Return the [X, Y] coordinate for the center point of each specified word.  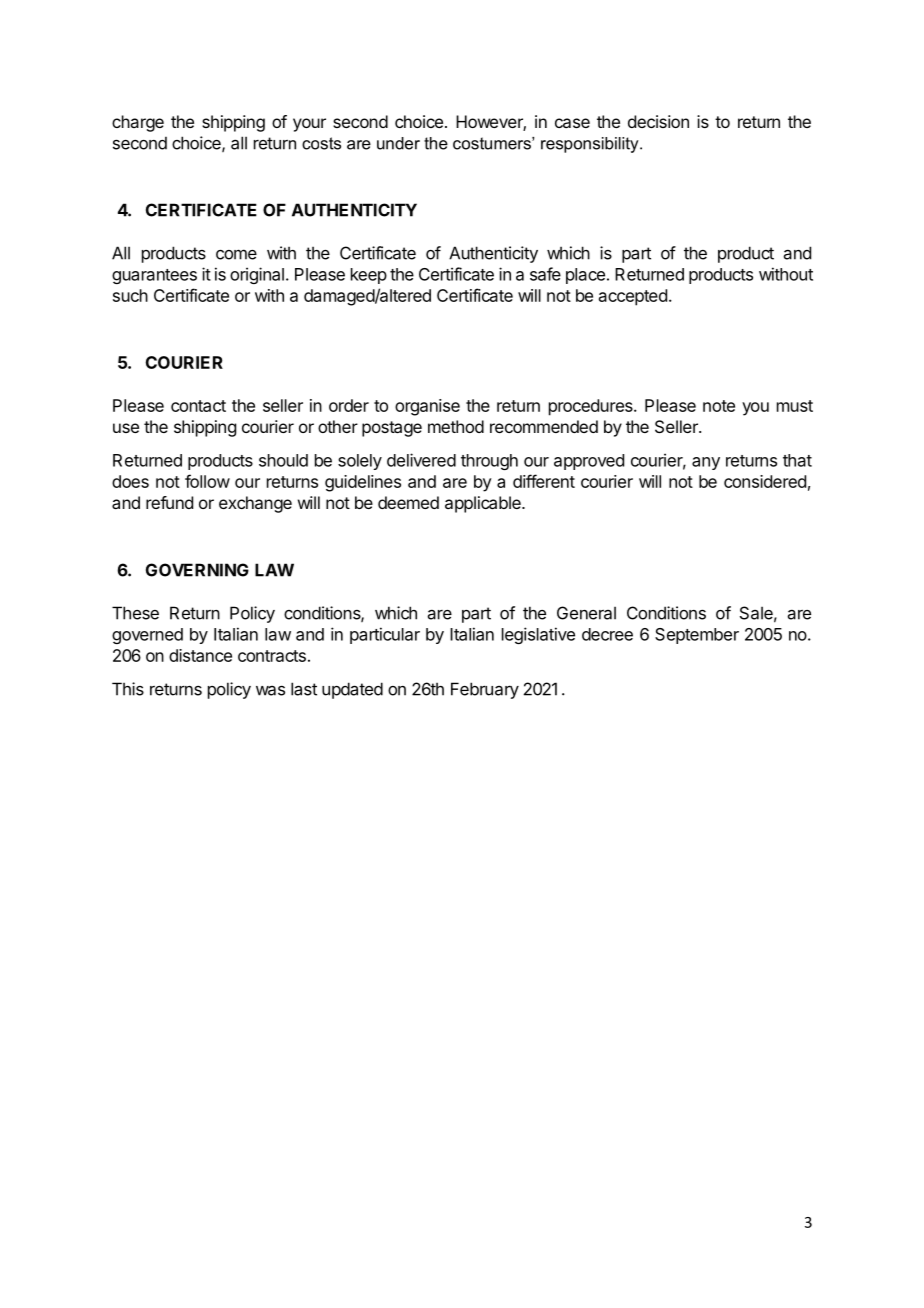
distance [200, 655]
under [398, 143]
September [697, 636]
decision [658, 121]
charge [138, 123]
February [485, 690]
